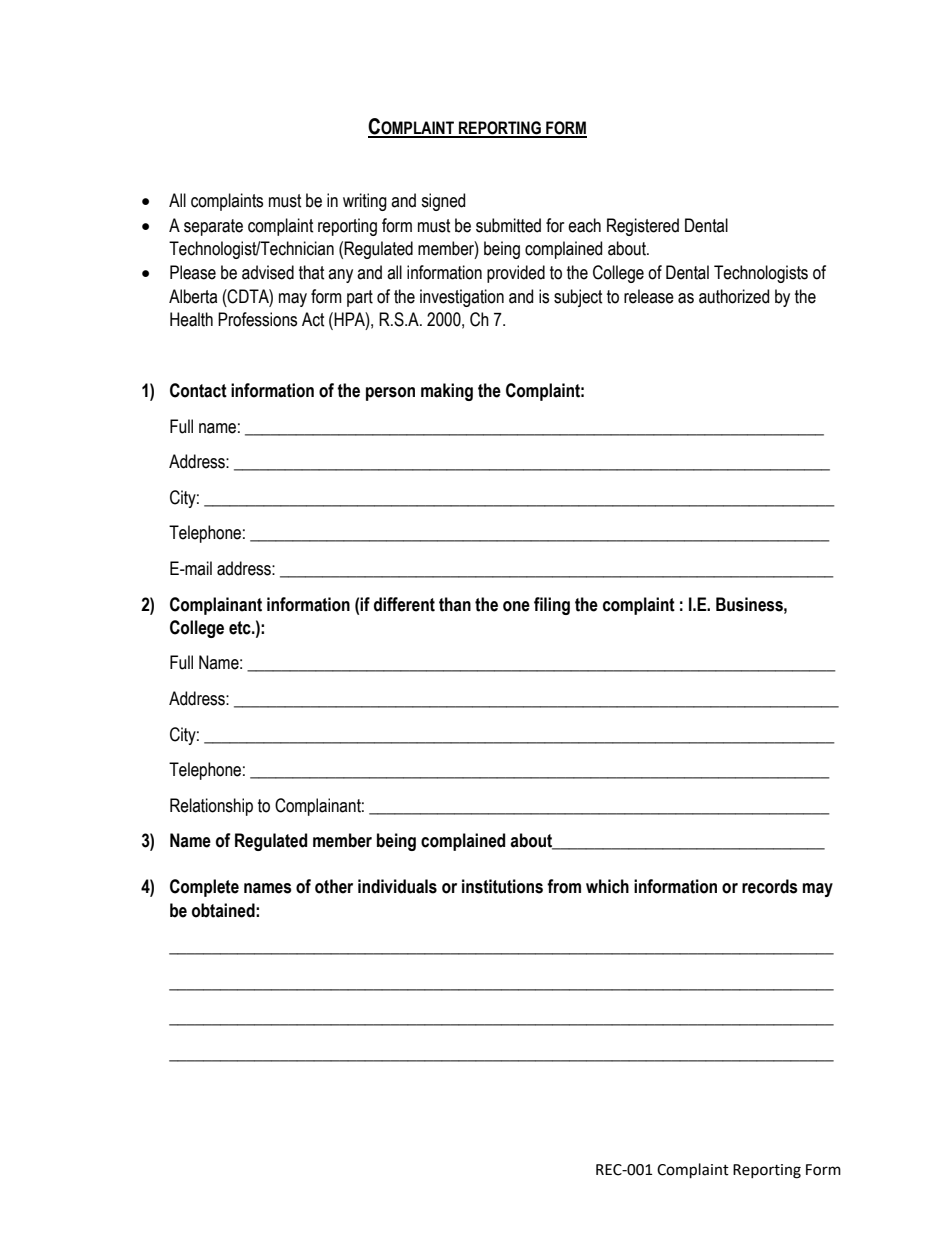 The image size is (952, 1233). I want to click on Complete, so click(204, 888).
